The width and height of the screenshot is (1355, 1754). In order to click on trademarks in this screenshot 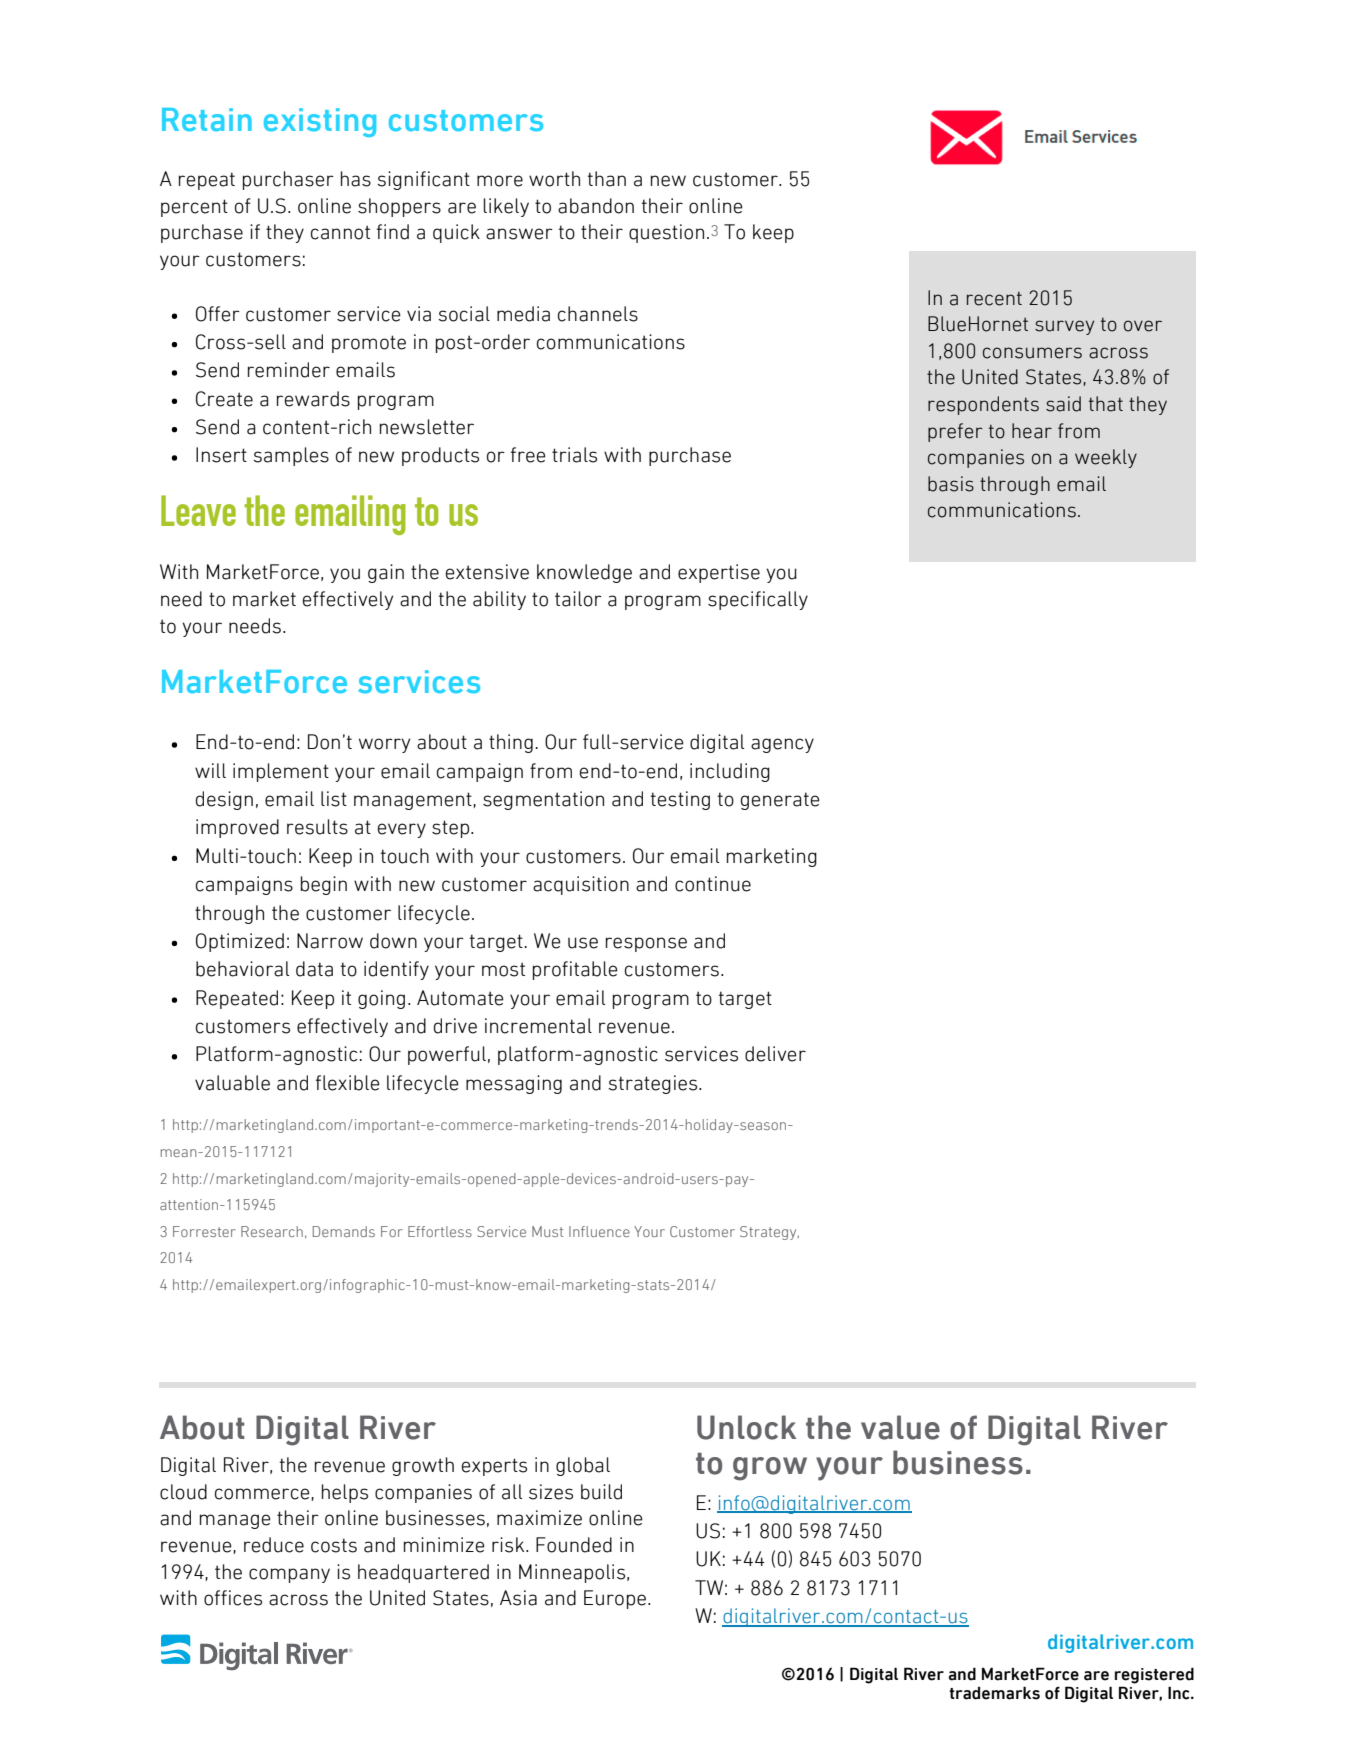, I will do `click(994, 1693)`.
